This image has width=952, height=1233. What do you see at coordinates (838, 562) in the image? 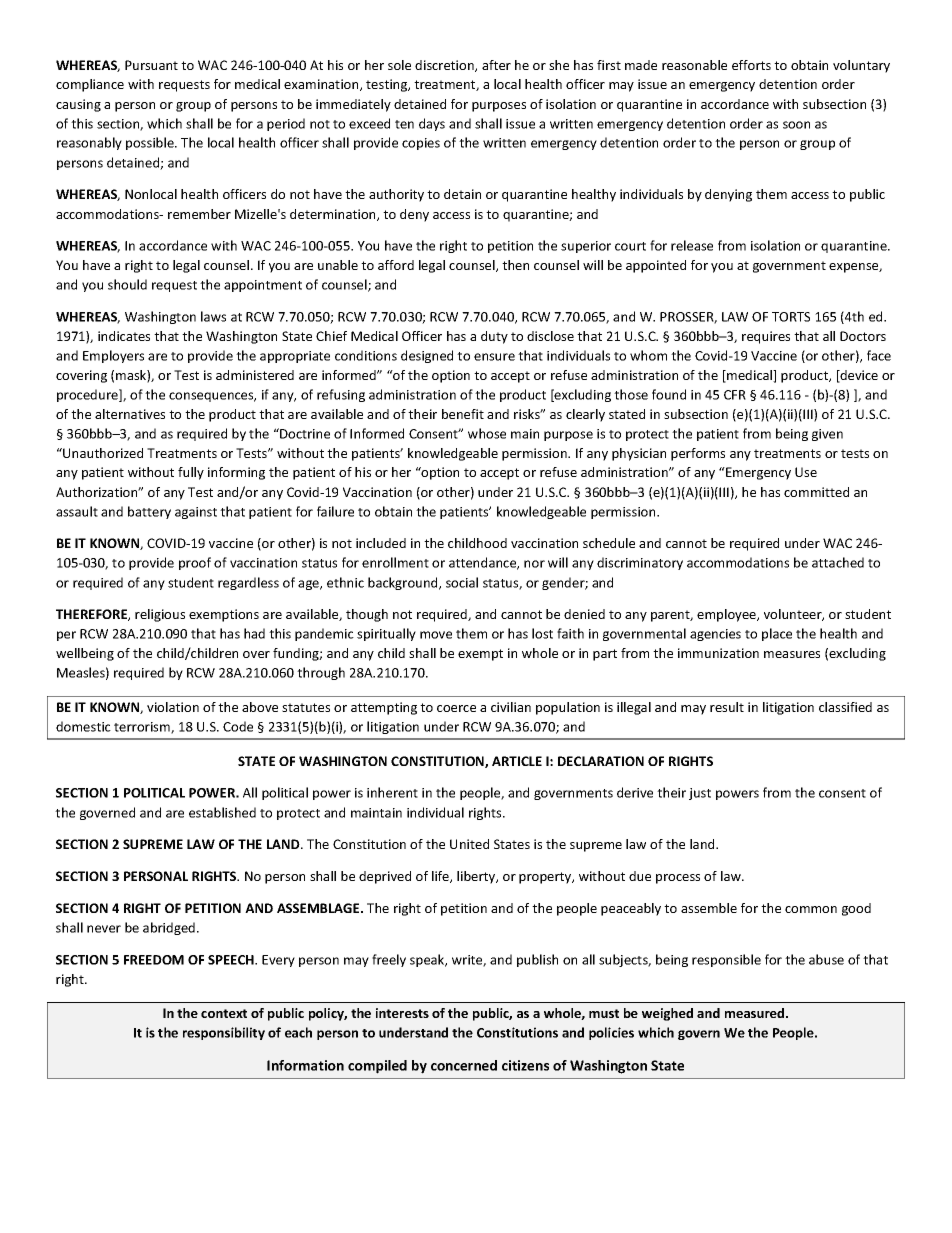
I see `attached` at bounding box center [838, 562].
